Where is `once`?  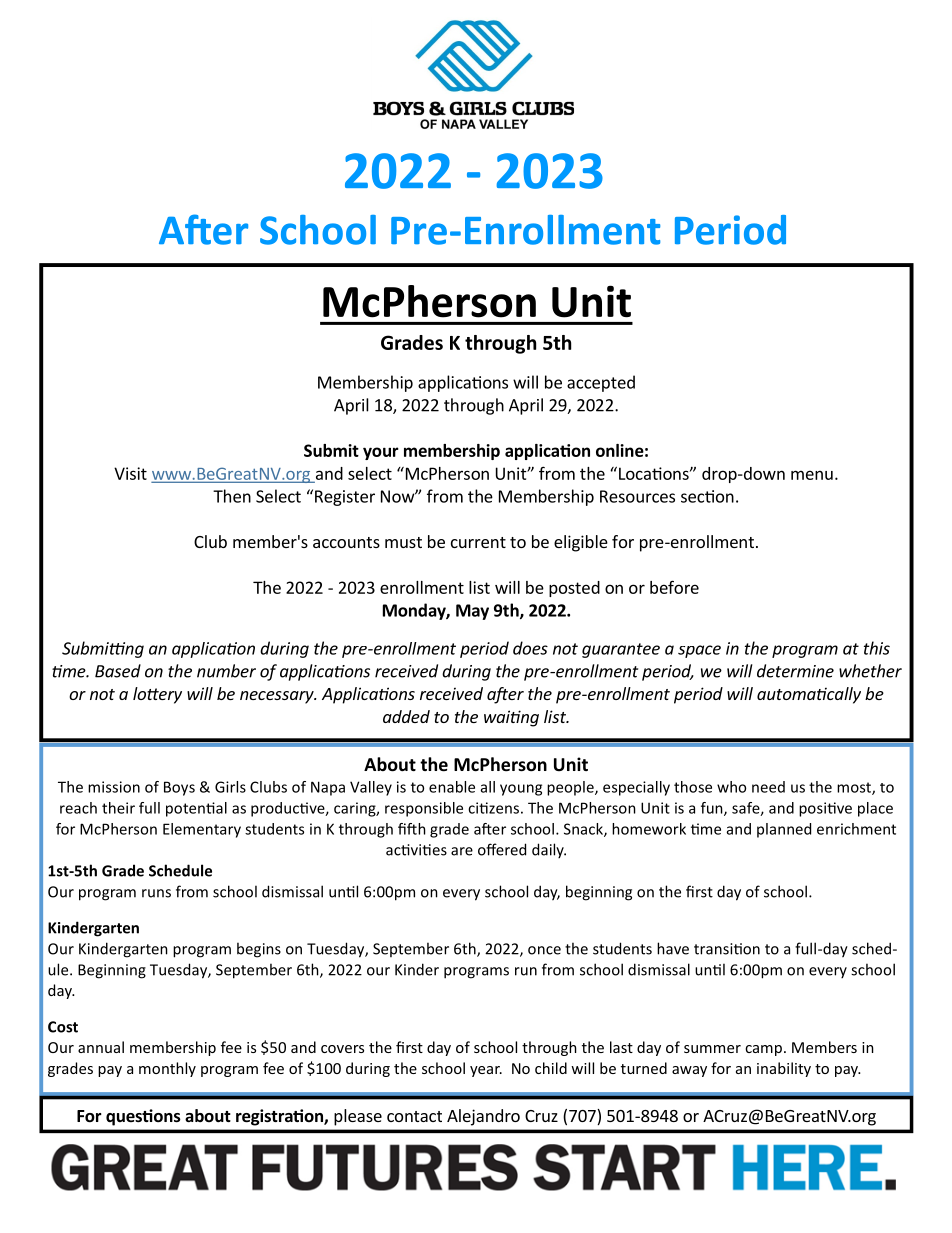 once is located at coordinates (544, 950).
